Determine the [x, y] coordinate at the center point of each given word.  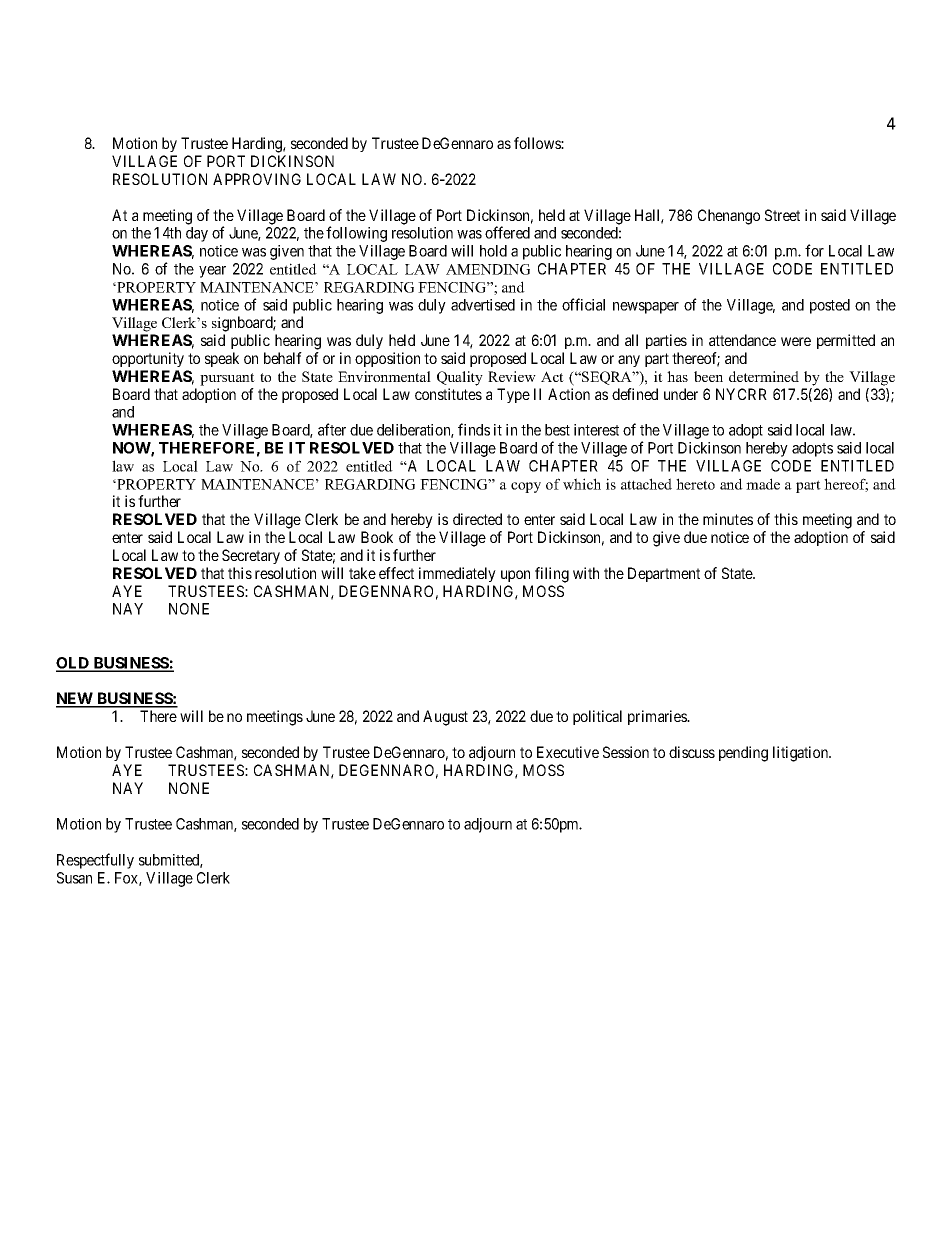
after [332, 429]
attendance [742, 340]
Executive [568, 752]
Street [782, 215]
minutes [728, 519]
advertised [483, 305]
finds [474, 429]
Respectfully [95, 861]
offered [507, 232]
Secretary [251, 556]
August [445, 718]
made [763, 484]
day [197, 234]
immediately [457, 574]
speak [222, 359]
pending [743, 754]
